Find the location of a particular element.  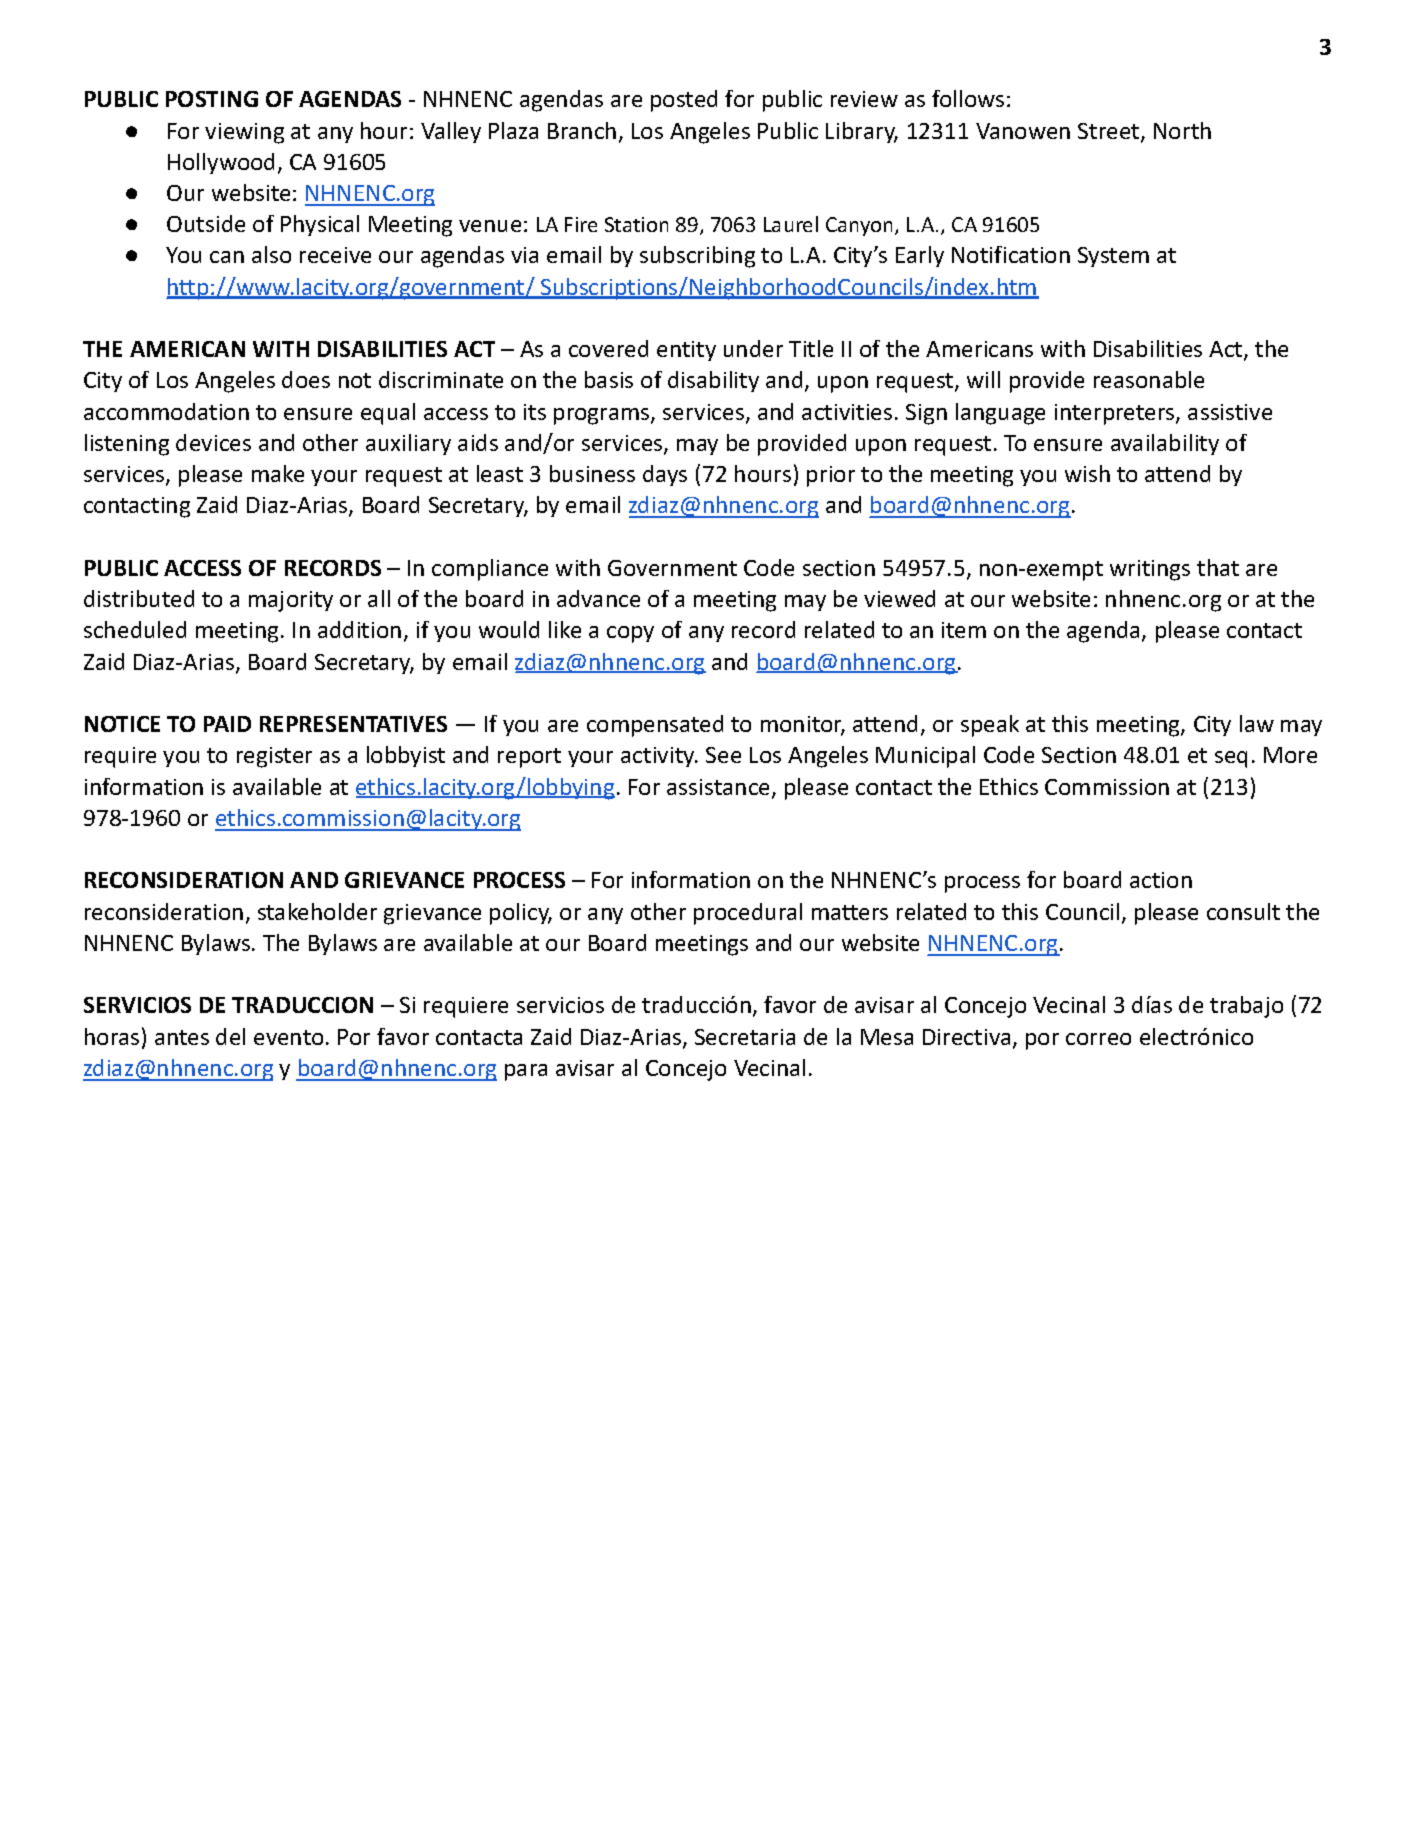

majority is located at coordinates (291, 601).
